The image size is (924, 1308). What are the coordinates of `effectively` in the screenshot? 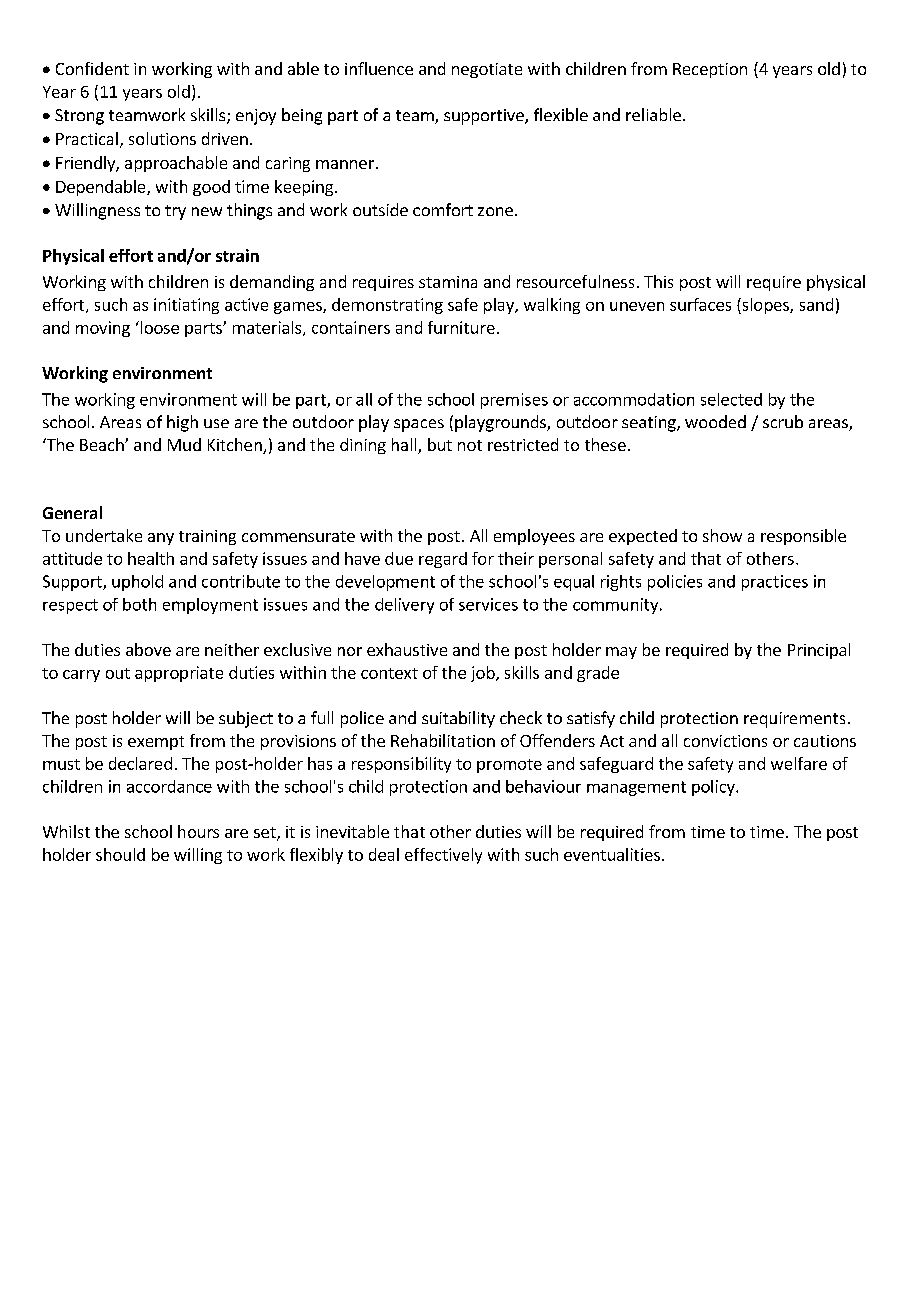 It's located at (443, 856).
